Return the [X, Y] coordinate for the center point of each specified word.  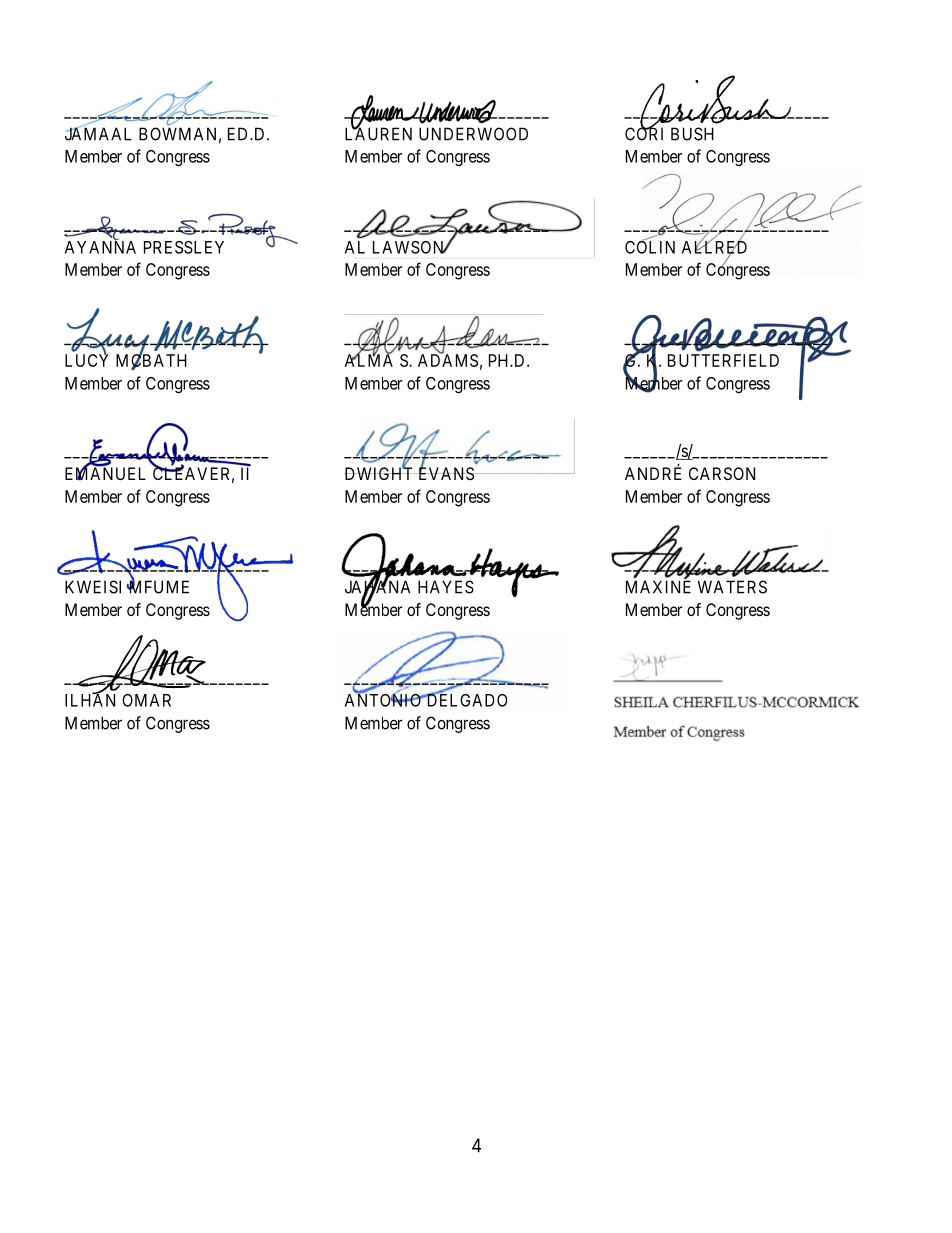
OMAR [146, 700]
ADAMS [448, 360]
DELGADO [466, 699]
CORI [644, 133]
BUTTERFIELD [723, 360]
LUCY [87, 360]
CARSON [722, 473]
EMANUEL [105, 473]
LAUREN [378, 133]
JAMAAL [98, 133]
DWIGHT [380, 473]
